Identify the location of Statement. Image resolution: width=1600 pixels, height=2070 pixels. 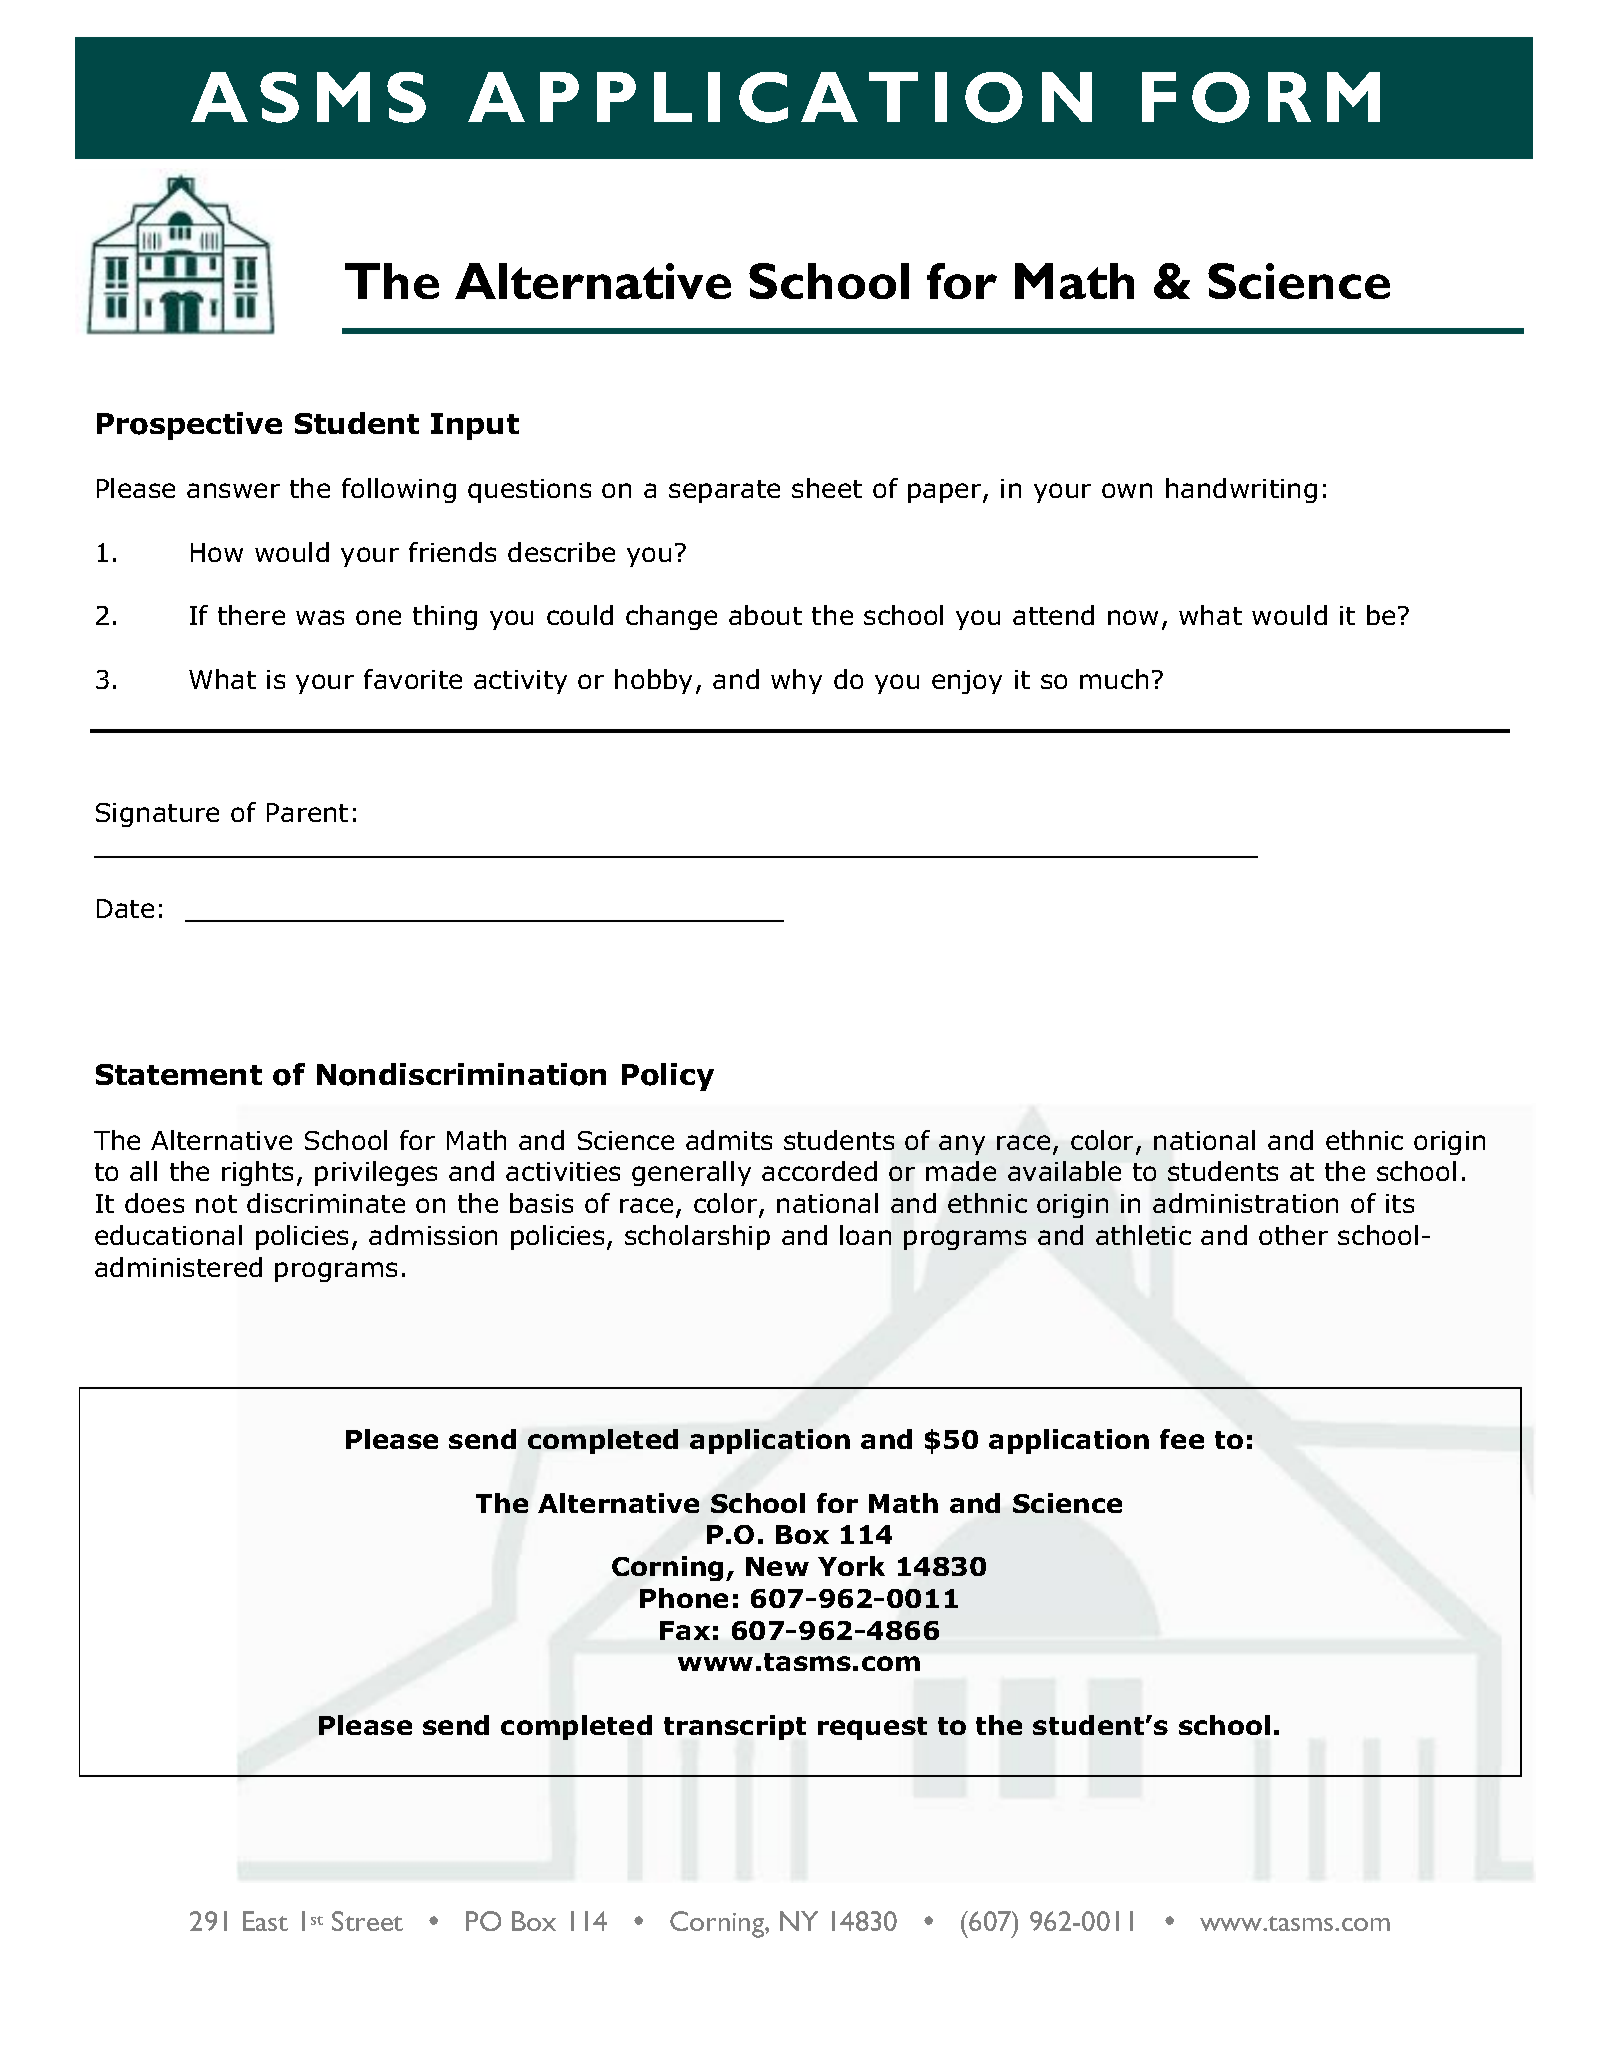
(179, 1074).
